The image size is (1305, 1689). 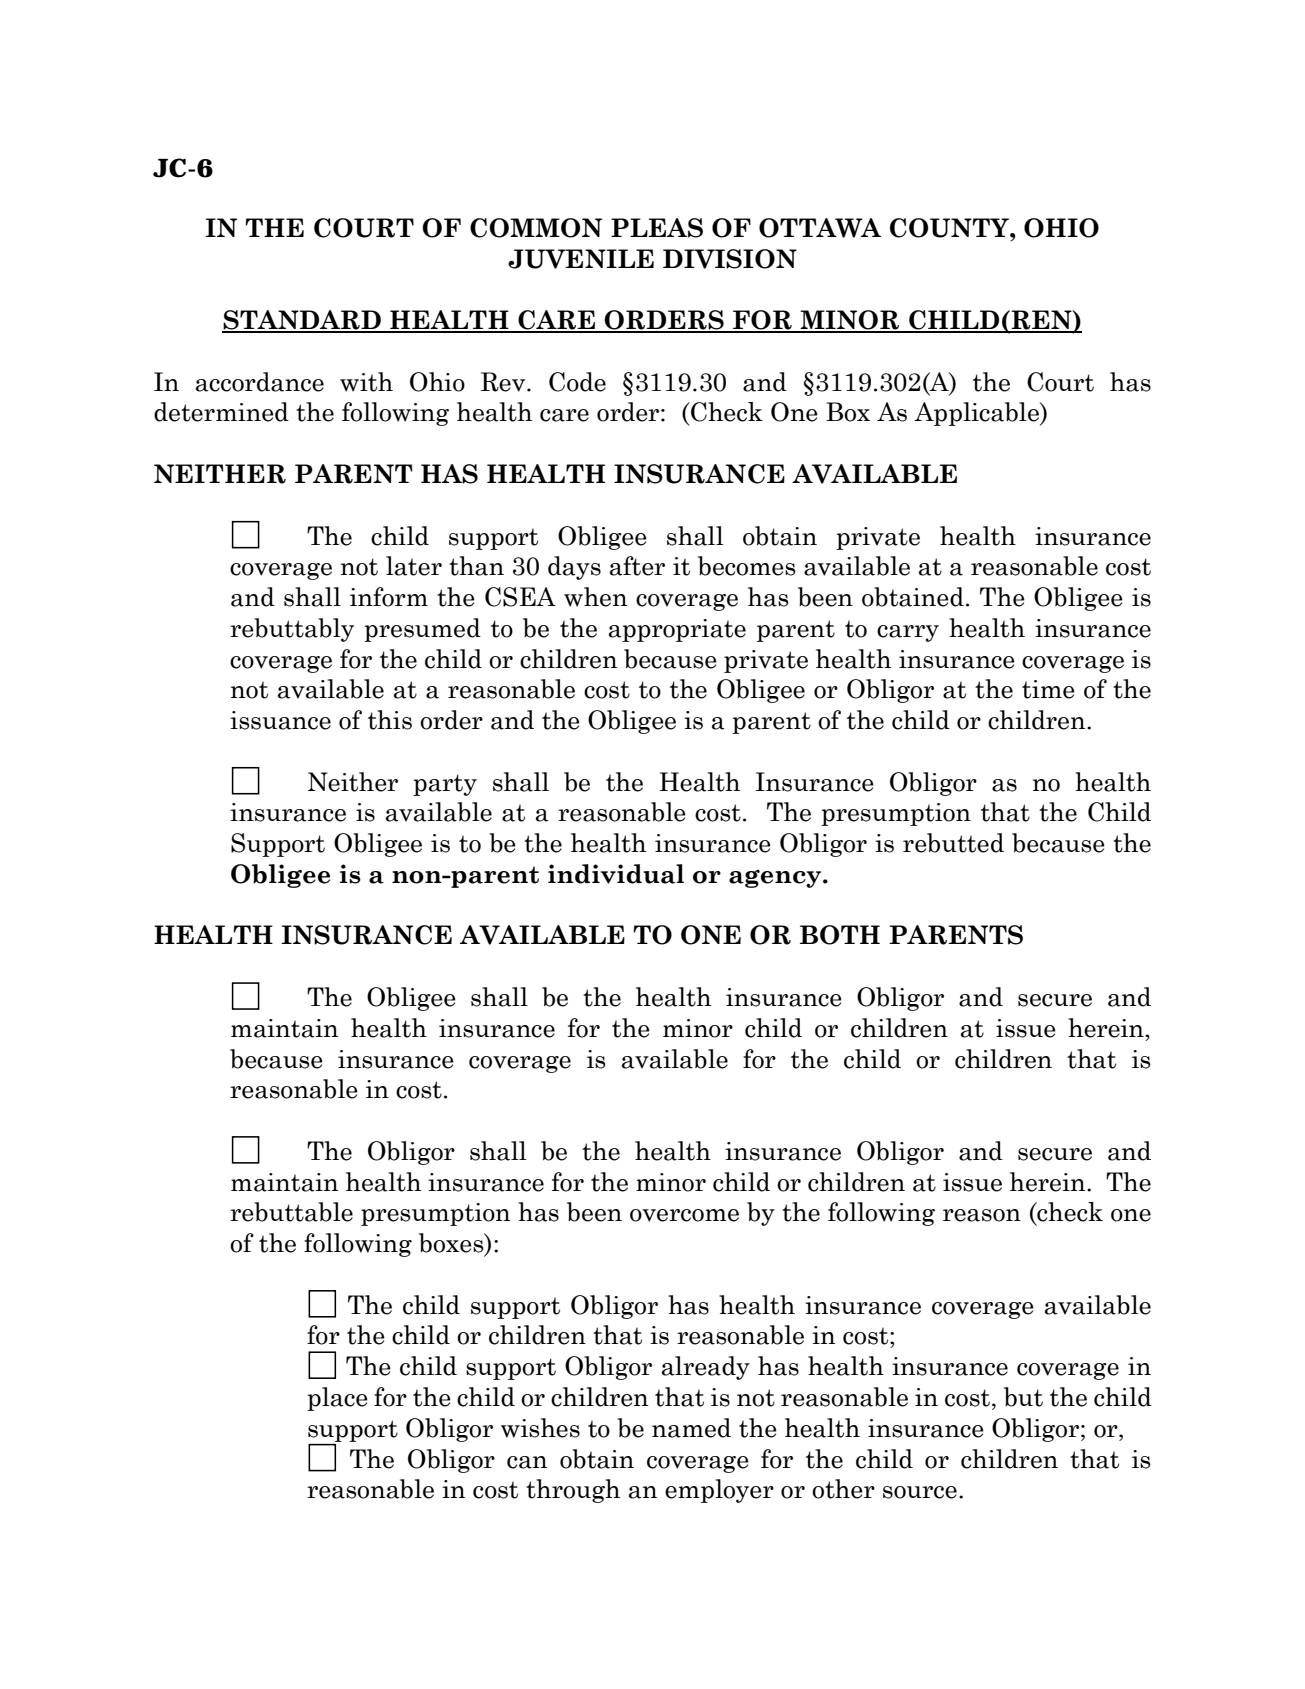 What do you see at coordinates (820, 228) in the image?
I see `OTTAWA` at bounding box center [820, 228].
